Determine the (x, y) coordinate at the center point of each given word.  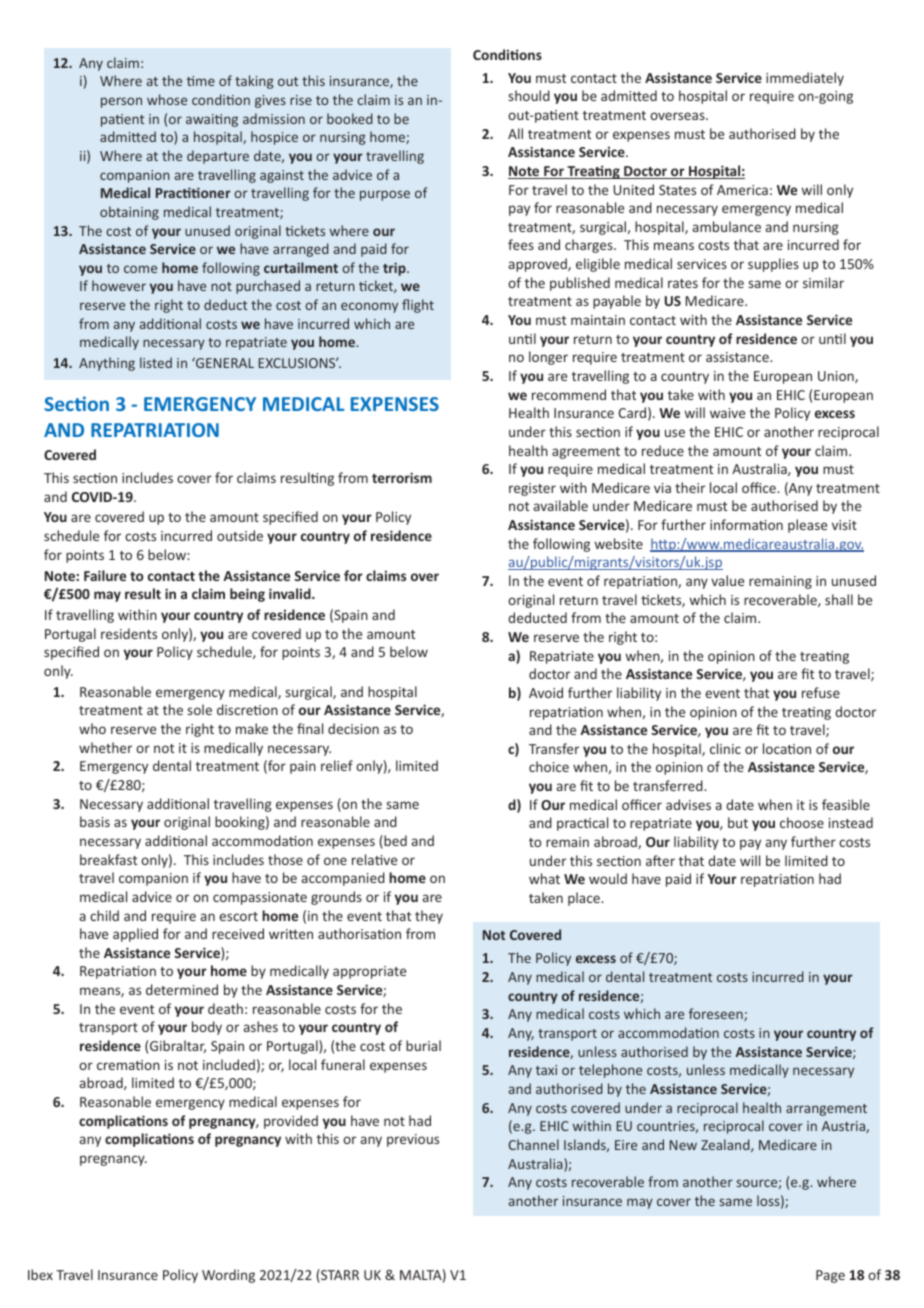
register (532, 489)
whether (105, 747)
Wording (228, 1276)
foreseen (717, 1014)
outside (240, 535)
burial (423, 1045)
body (207, 1028)
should (529, 95)
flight (418, 306)
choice (549, 766)
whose (167, 99)
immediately (805, 79)
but (738, 822)
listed (156, 362)
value (727, 580)
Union (837, 377)
